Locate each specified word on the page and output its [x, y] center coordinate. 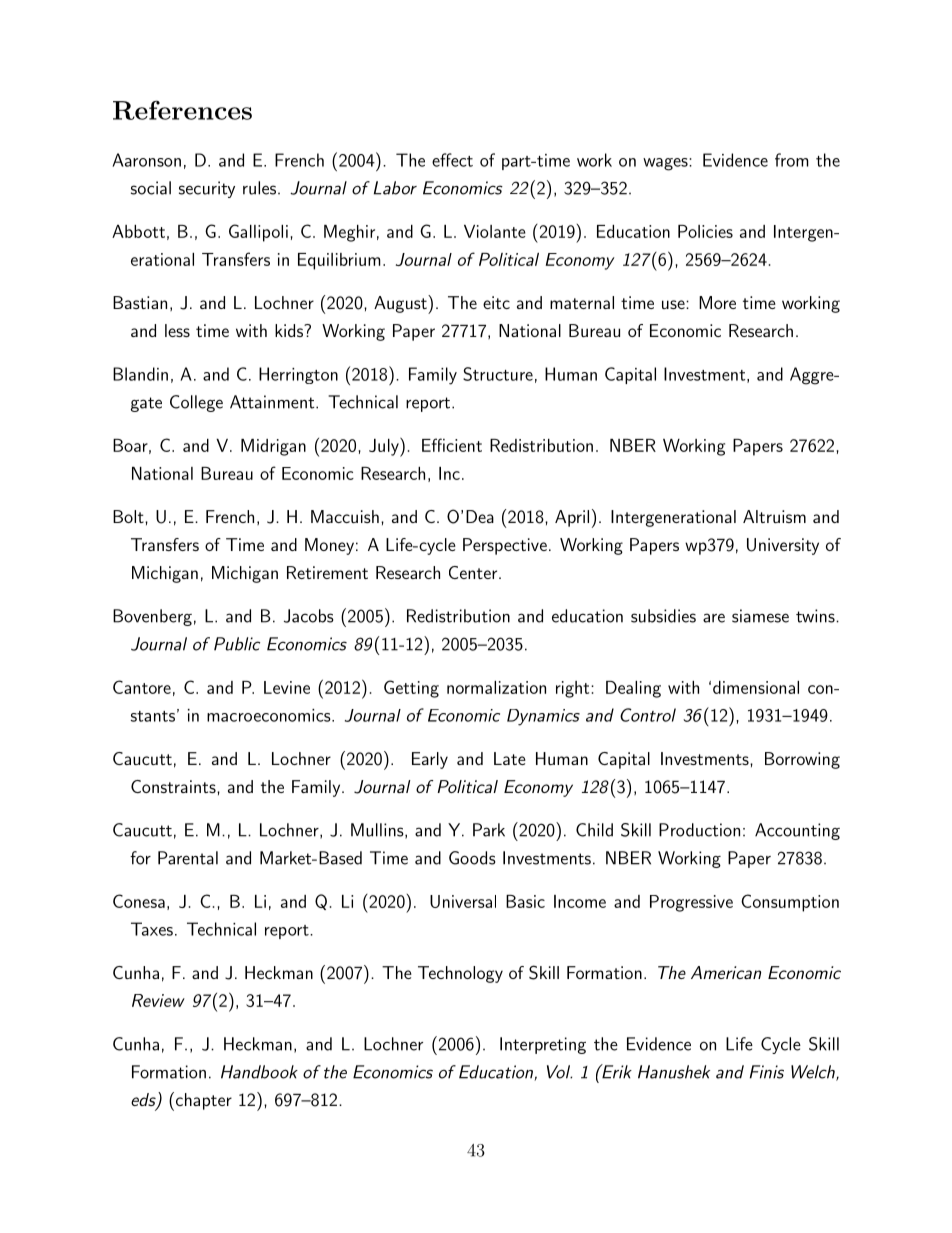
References [182, 110]
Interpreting [543, 1045]
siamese [760, 616]
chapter [204, 1101]
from [792, 160]
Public [237, 644]
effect [452, 160]
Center [473, 572]
